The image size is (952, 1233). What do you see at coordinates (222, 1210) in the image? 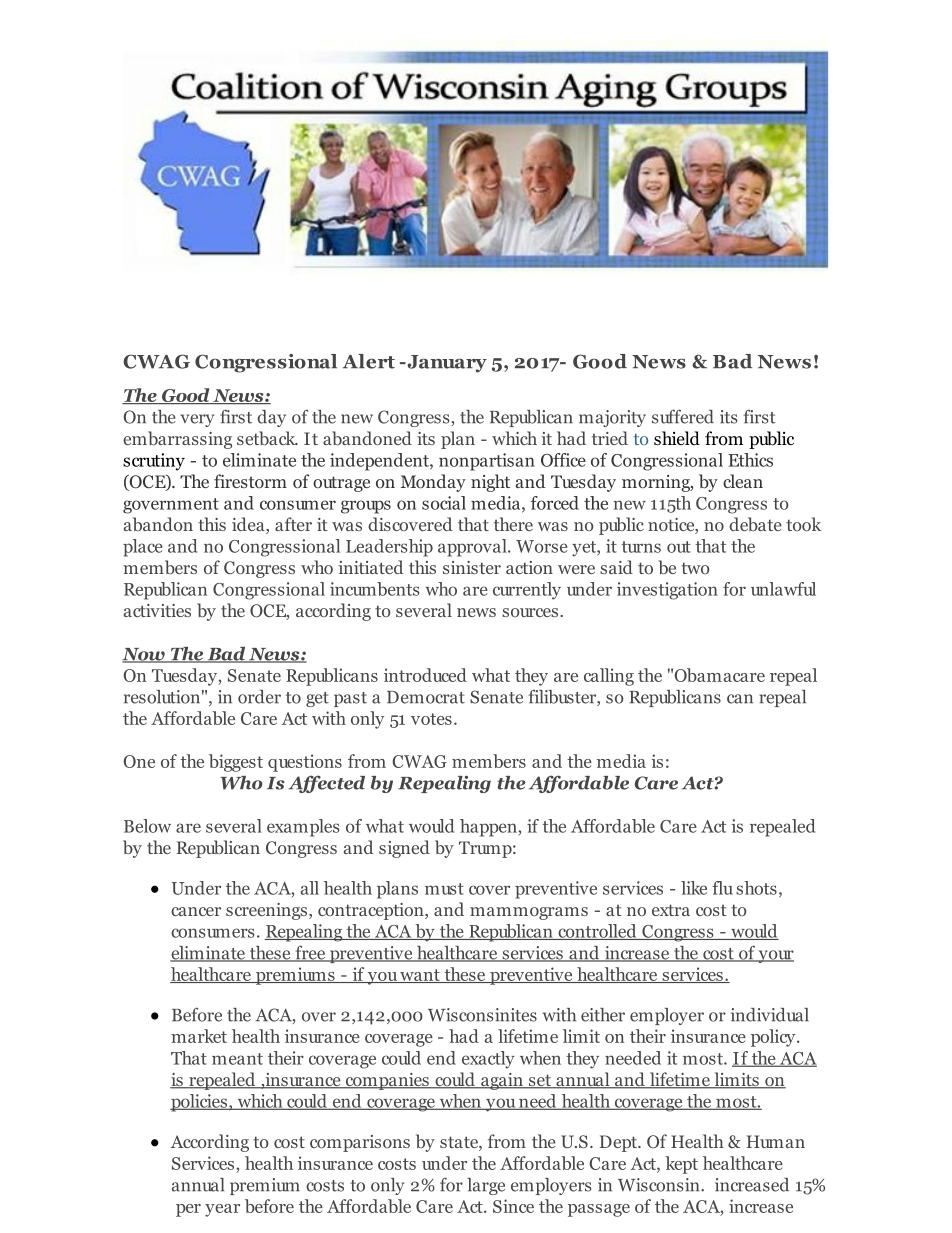
I see `year` at bounding box center [222, 1210].
